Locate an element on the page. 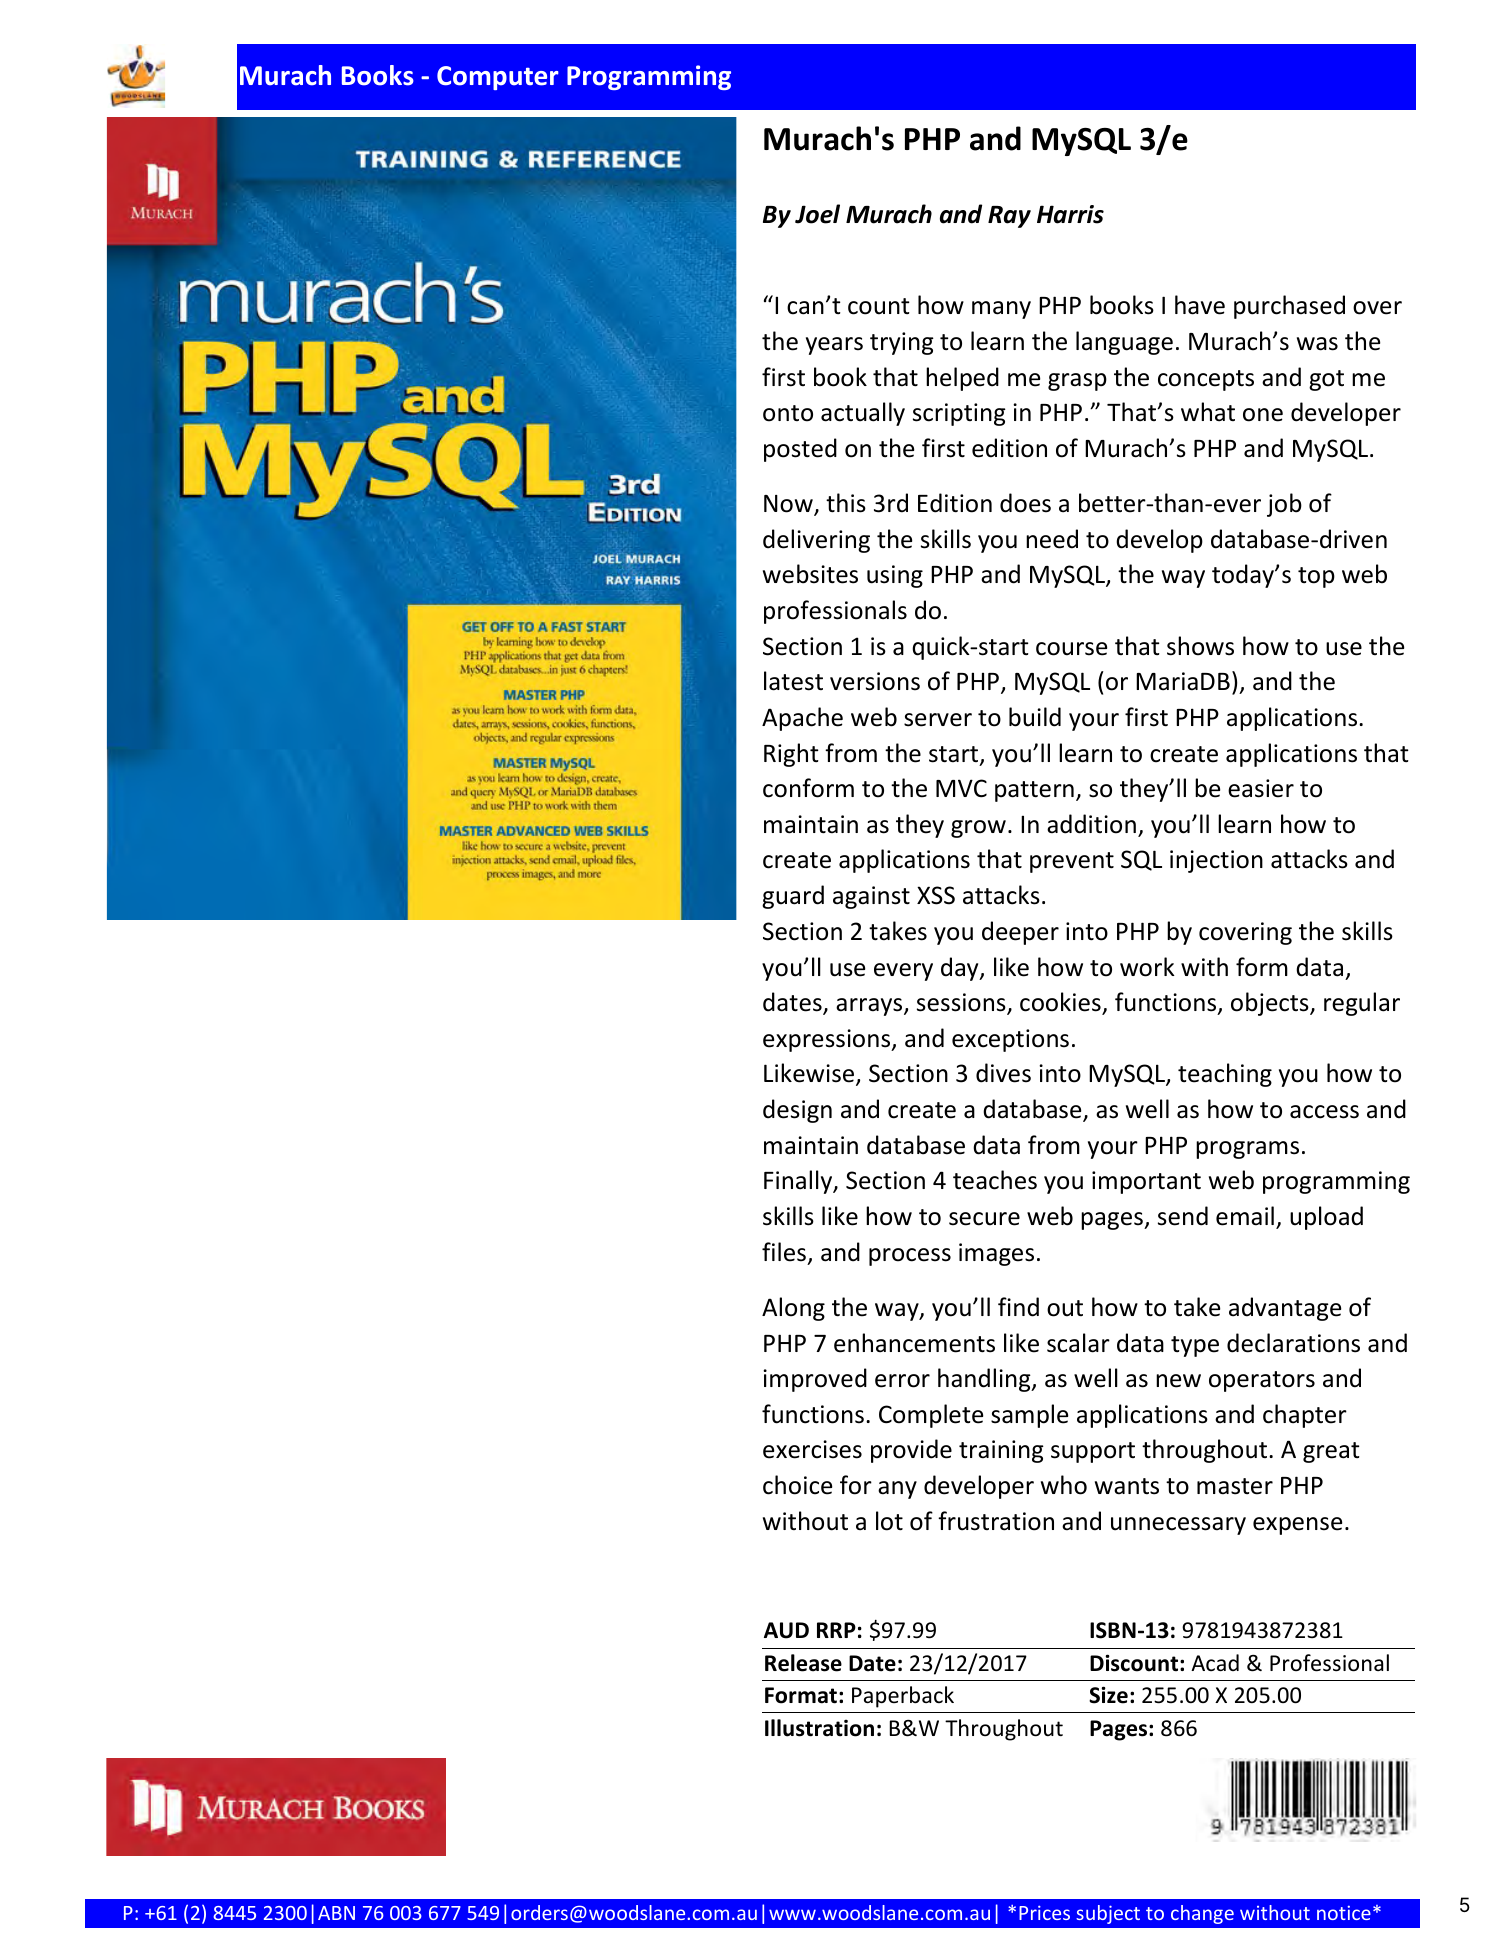 This image has width=1505, height=1948. Computer is located at coordinates (498, 78).
